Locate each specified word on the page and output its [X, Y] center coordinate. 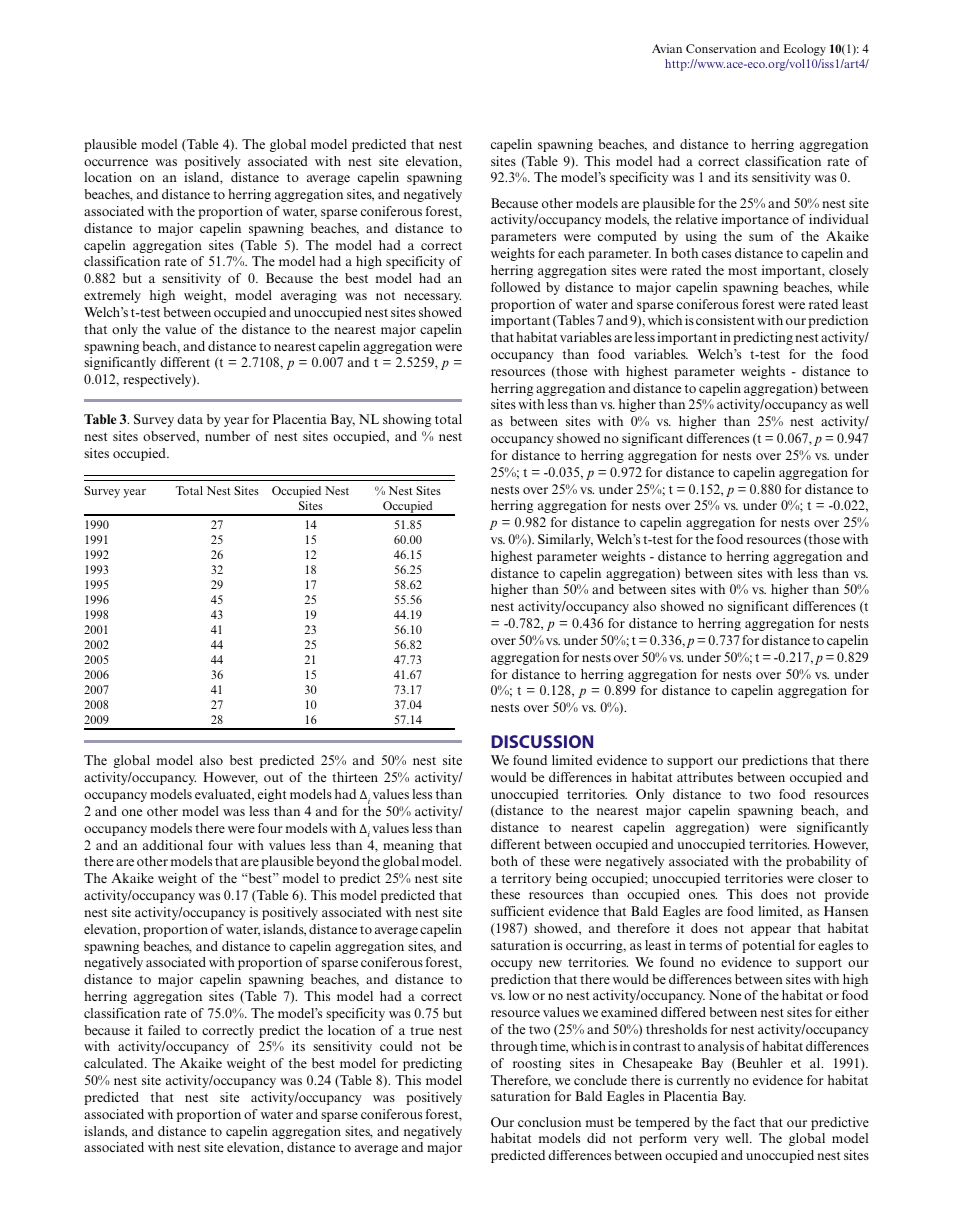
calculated [115, 1063]
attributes [705, 777]
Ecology [805, 50]
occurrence [116, 162]
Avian [667, 48]
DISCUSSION [542, 741]
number [227, 436]
